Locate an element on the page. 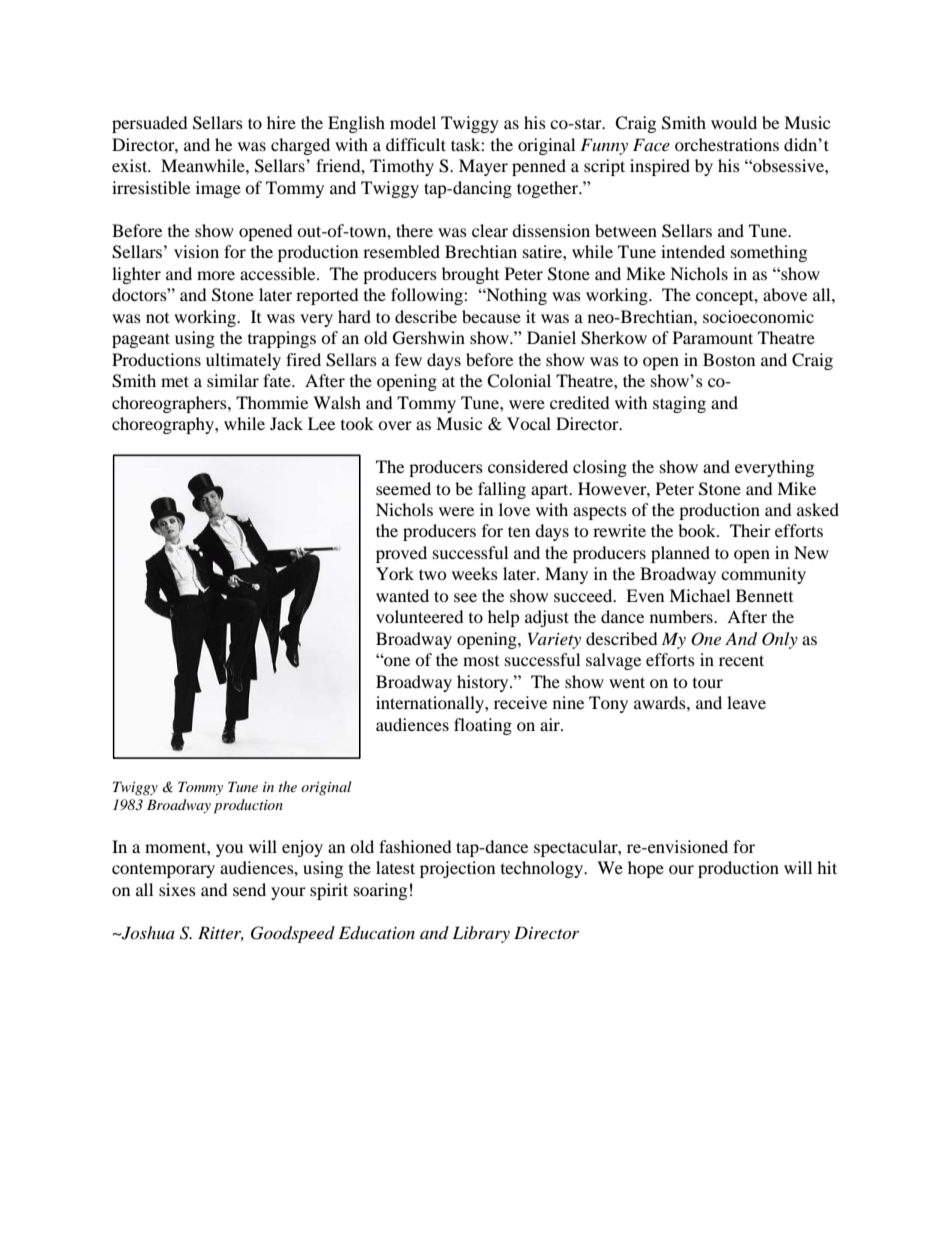 The image size is (952, 1233). enjoy is located at coordinates (302, 848).
